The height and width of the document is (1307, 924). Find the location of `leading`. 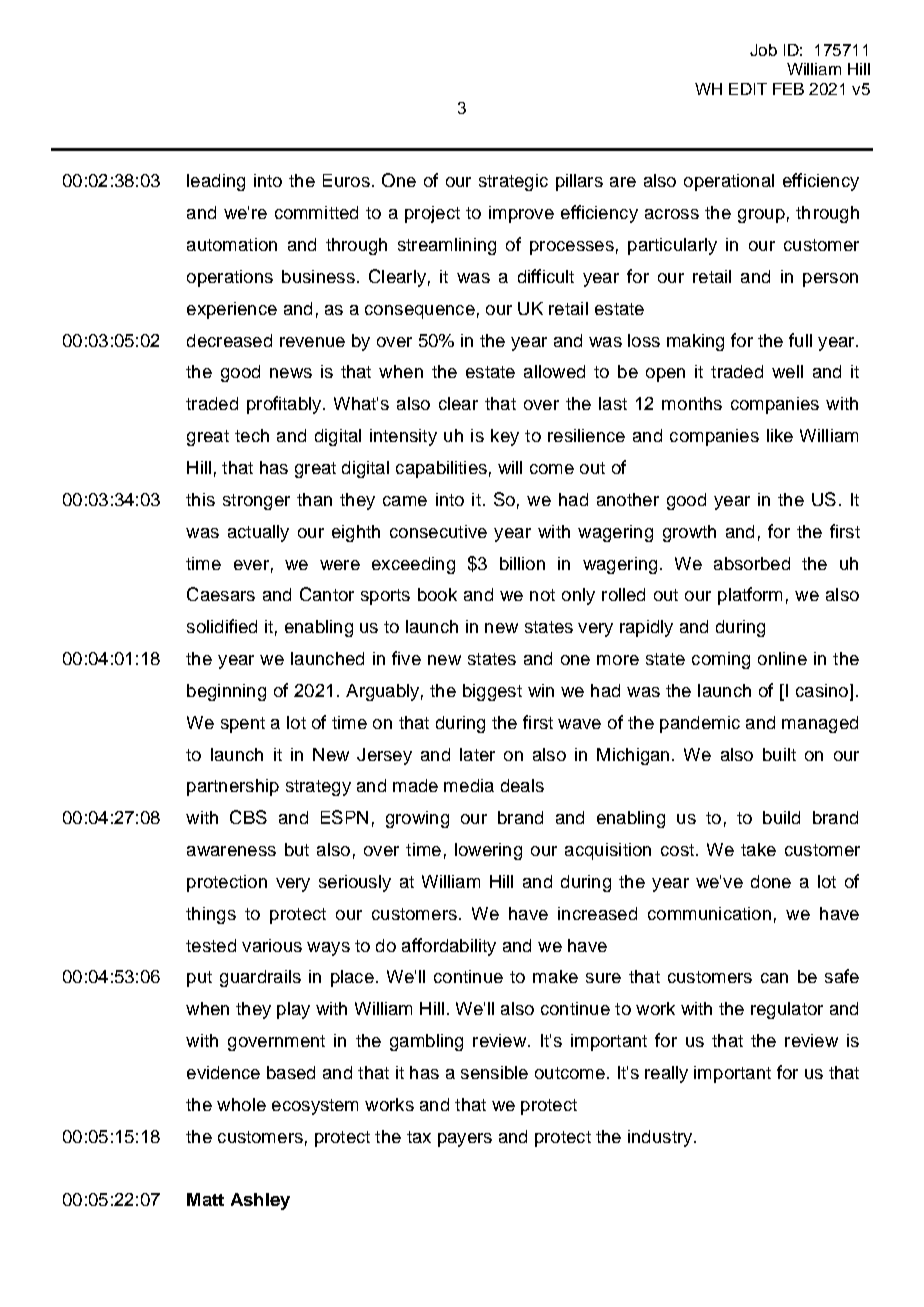

leading is located at coordinates (216, 182).
